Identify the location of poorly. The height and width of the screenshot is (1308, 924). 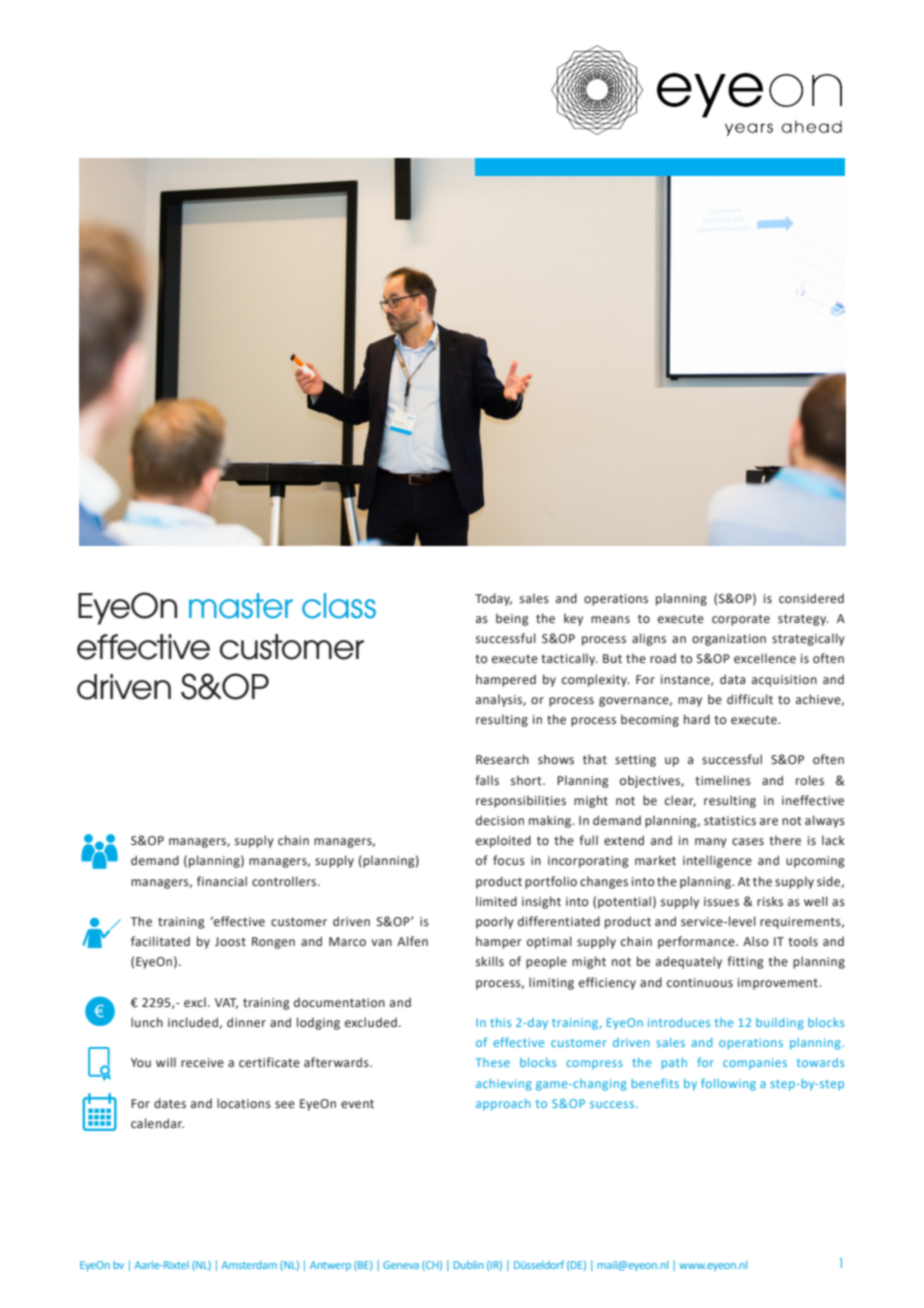
(495, 922).
